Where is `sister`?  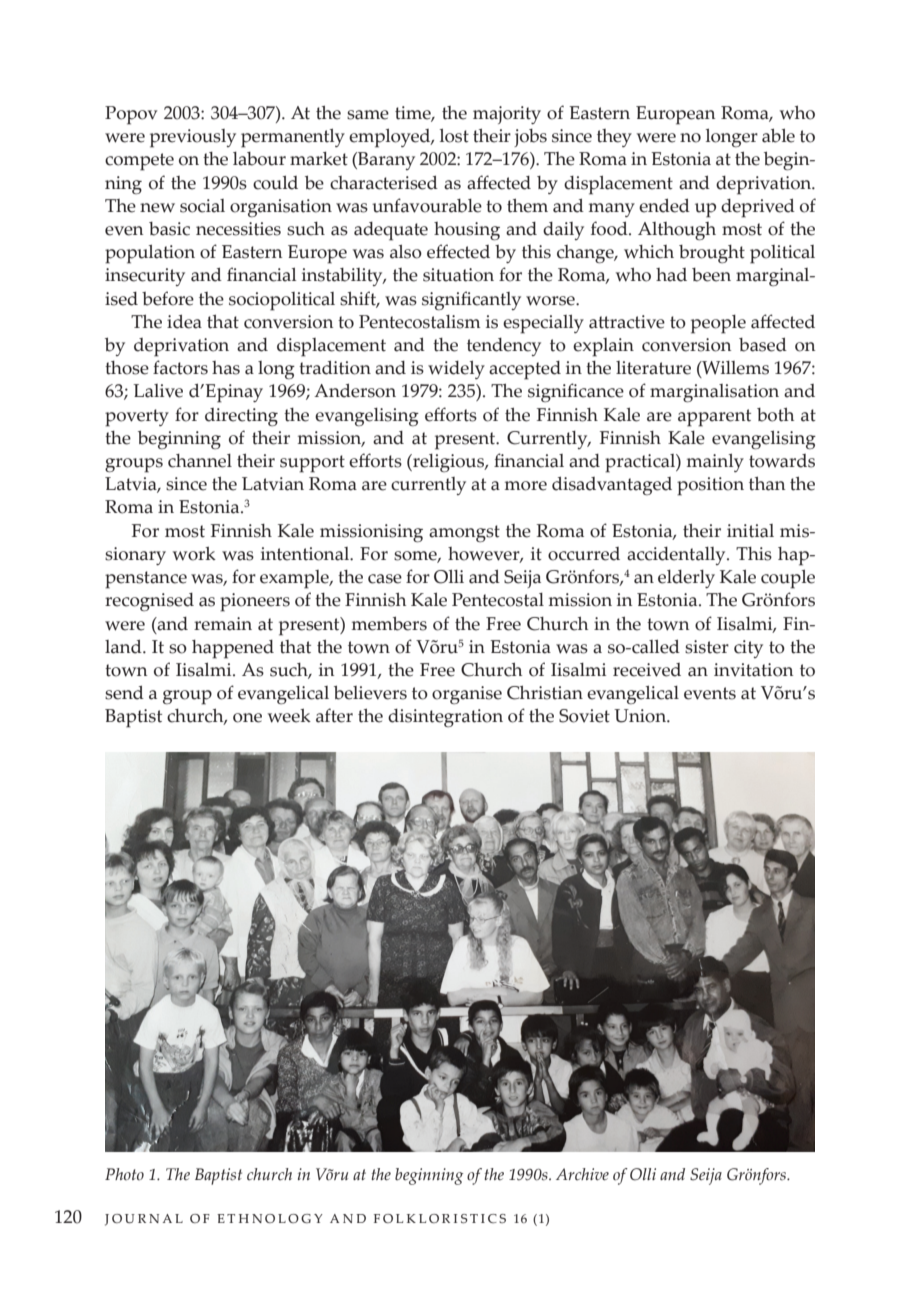 sister is located at coordinates (707, 647).
